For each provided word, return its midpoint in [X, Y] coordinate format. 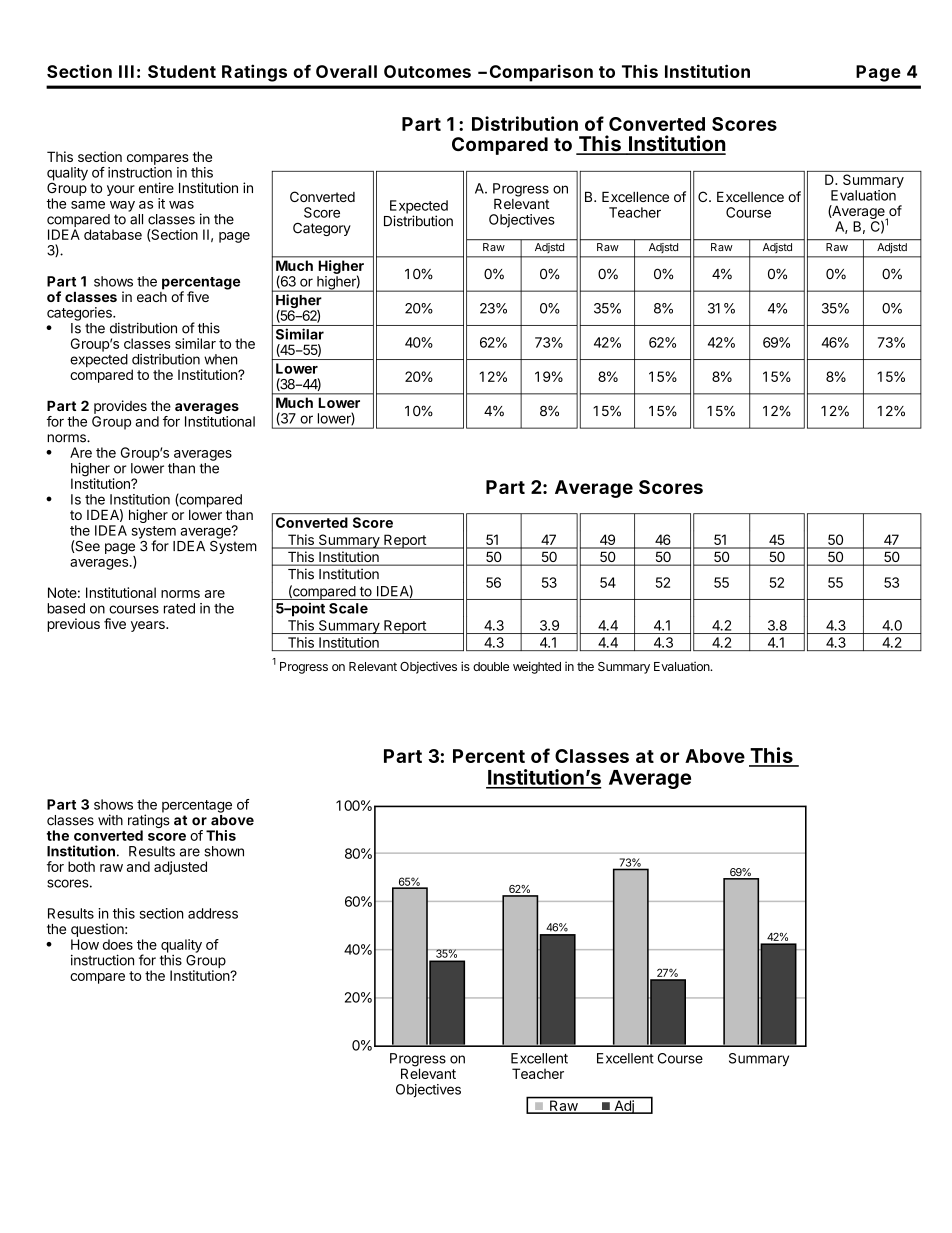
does [118, 944]
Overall [346, 71]
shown [224, 851]
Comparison [541, 73]
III [126, 71]
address [213, 913]
